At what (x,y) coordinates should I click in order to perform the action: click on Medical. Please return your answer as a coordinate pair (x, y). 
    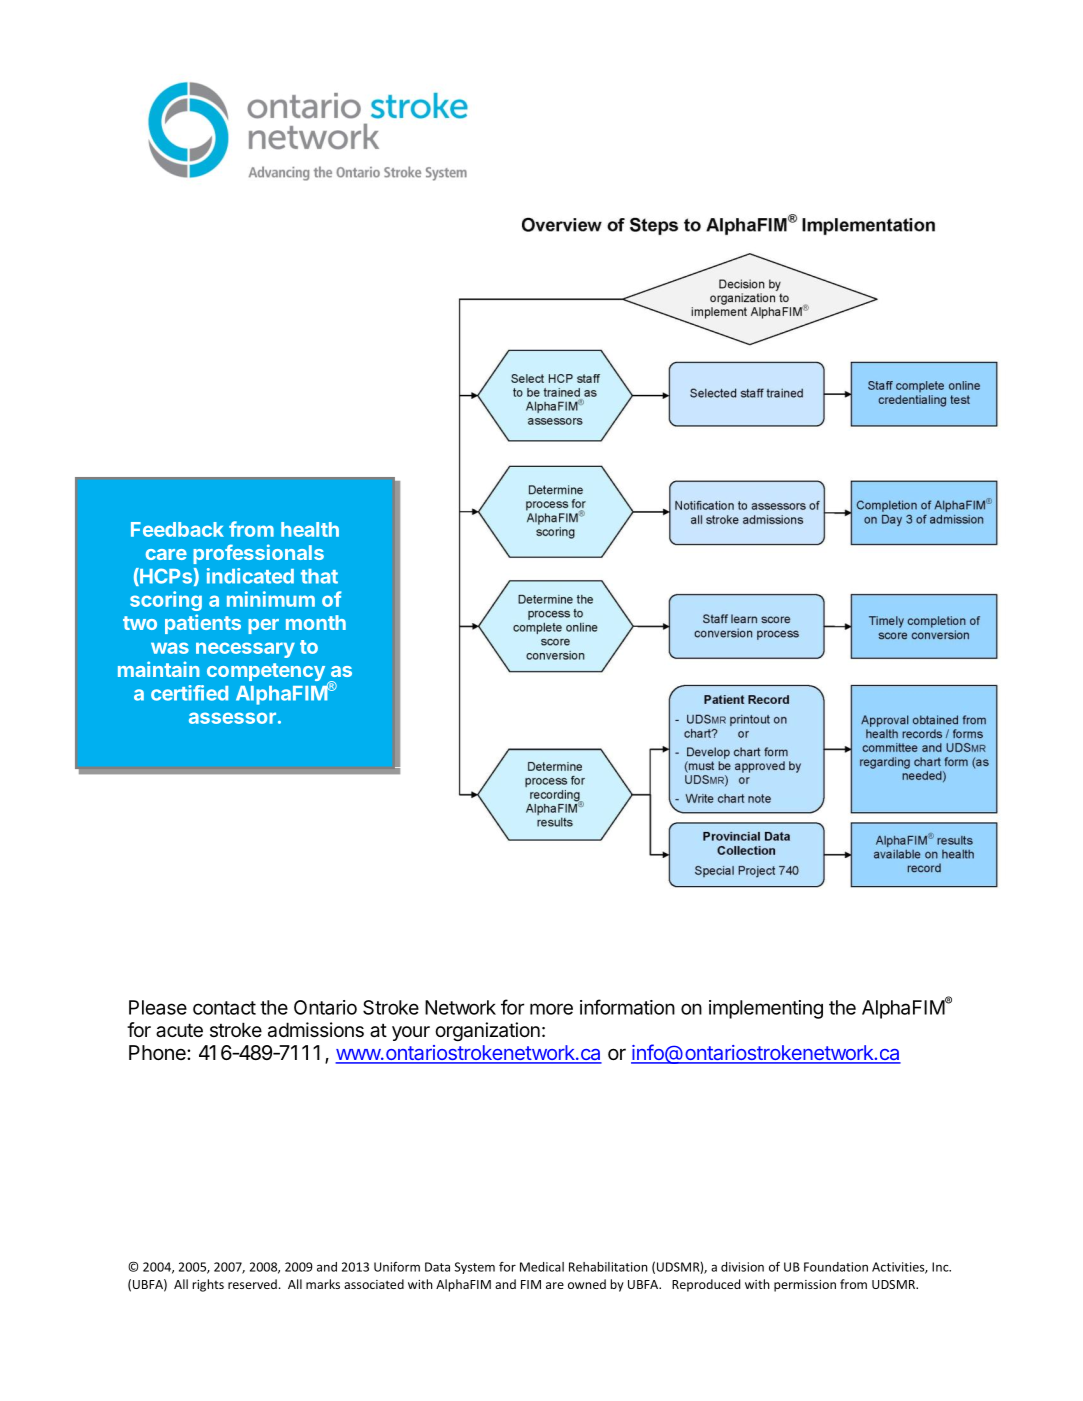
    Looking at the image, I should click on (542, 1267).
